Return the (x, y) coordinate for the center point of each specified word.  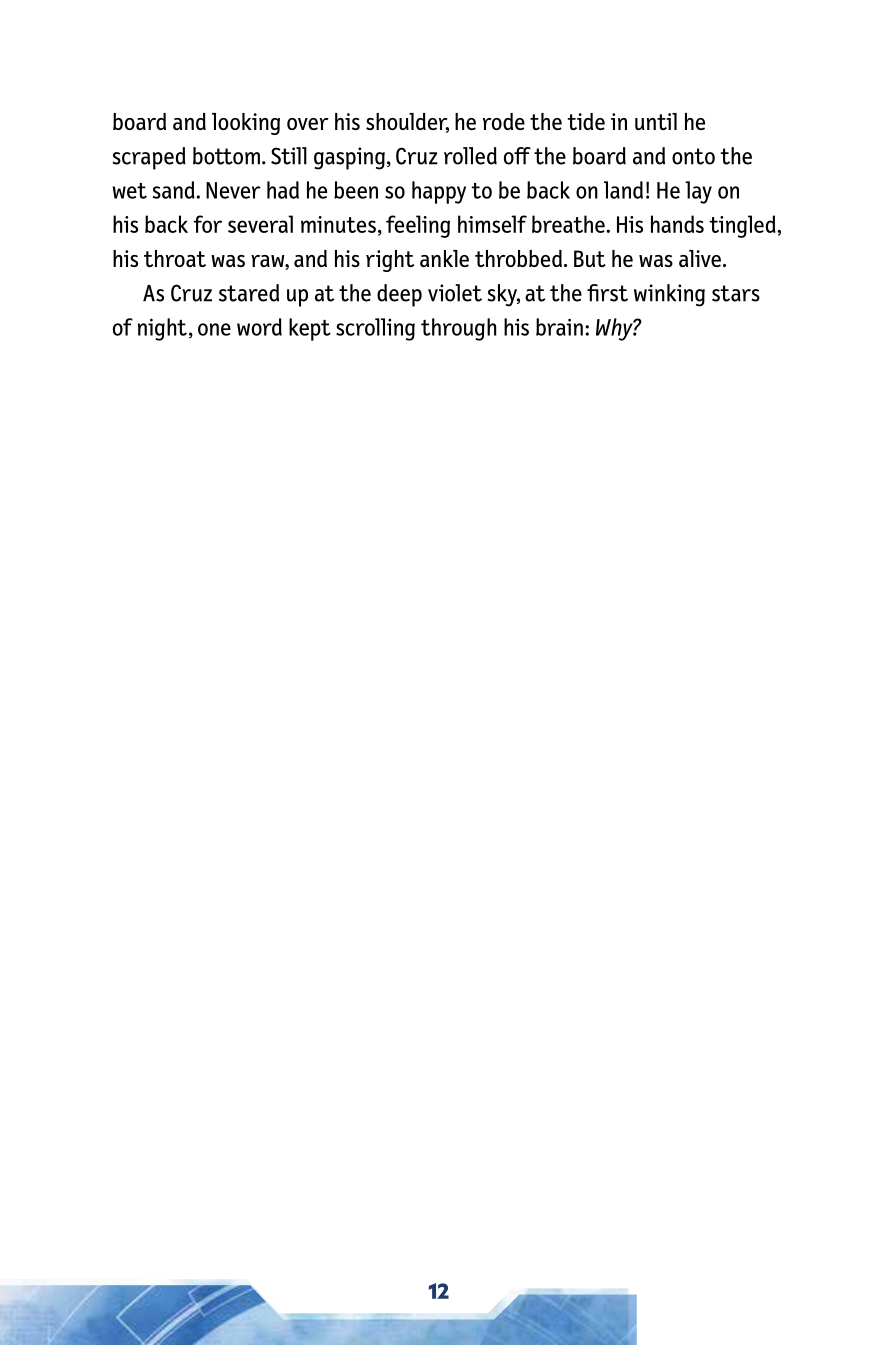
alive (700, 258)
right (390, 261)
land (623, 190)
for (207, 224)
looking (246, 124)
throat (175, 258)
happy (439, 192)
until (656, 121)
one (214, 329)
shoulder (407, 123)
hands (677, 224)
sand (173, 190)
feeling (418, 226)
